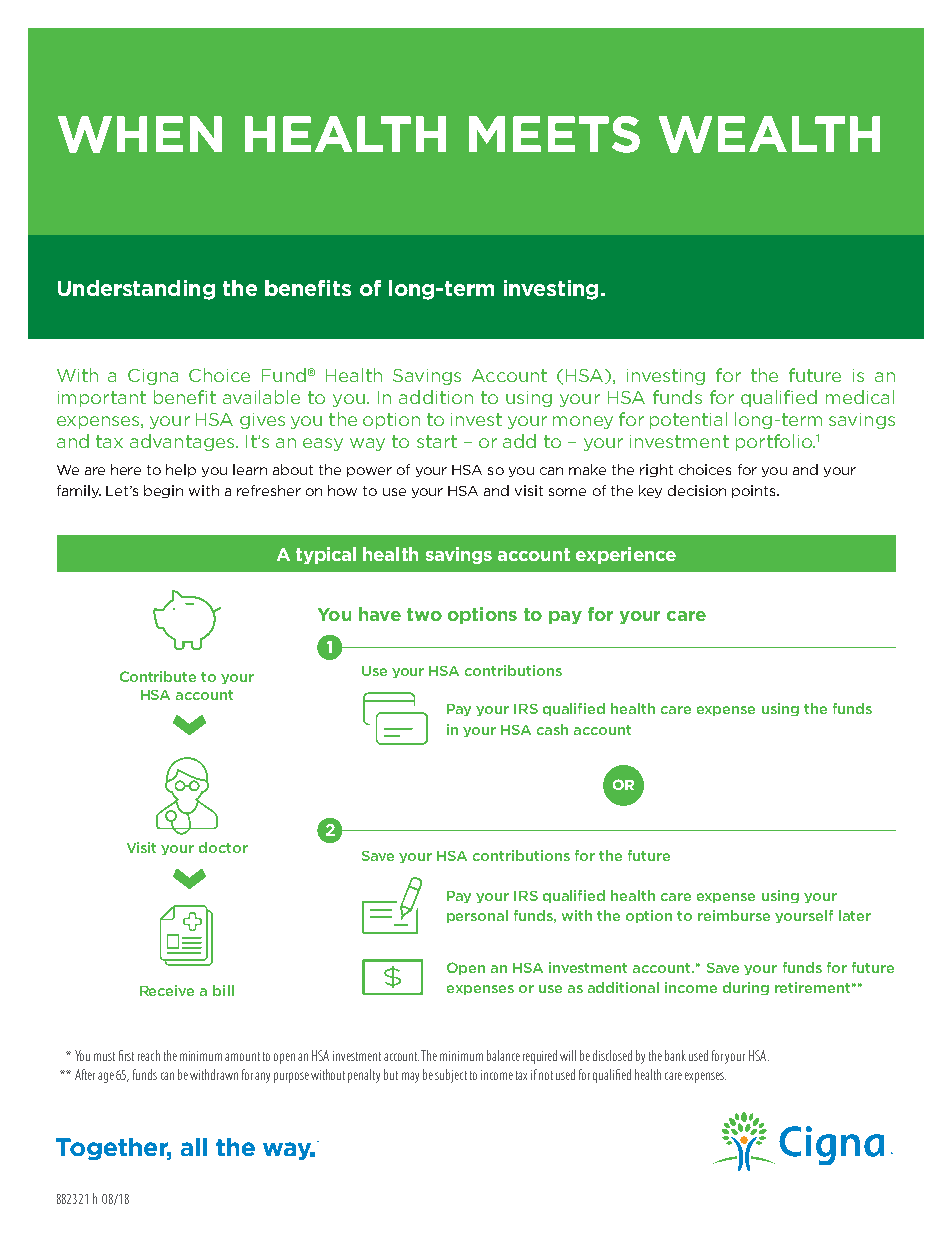 This screenshot has width=952, height=1233. I want to click on reach, so click(149, 1055).
